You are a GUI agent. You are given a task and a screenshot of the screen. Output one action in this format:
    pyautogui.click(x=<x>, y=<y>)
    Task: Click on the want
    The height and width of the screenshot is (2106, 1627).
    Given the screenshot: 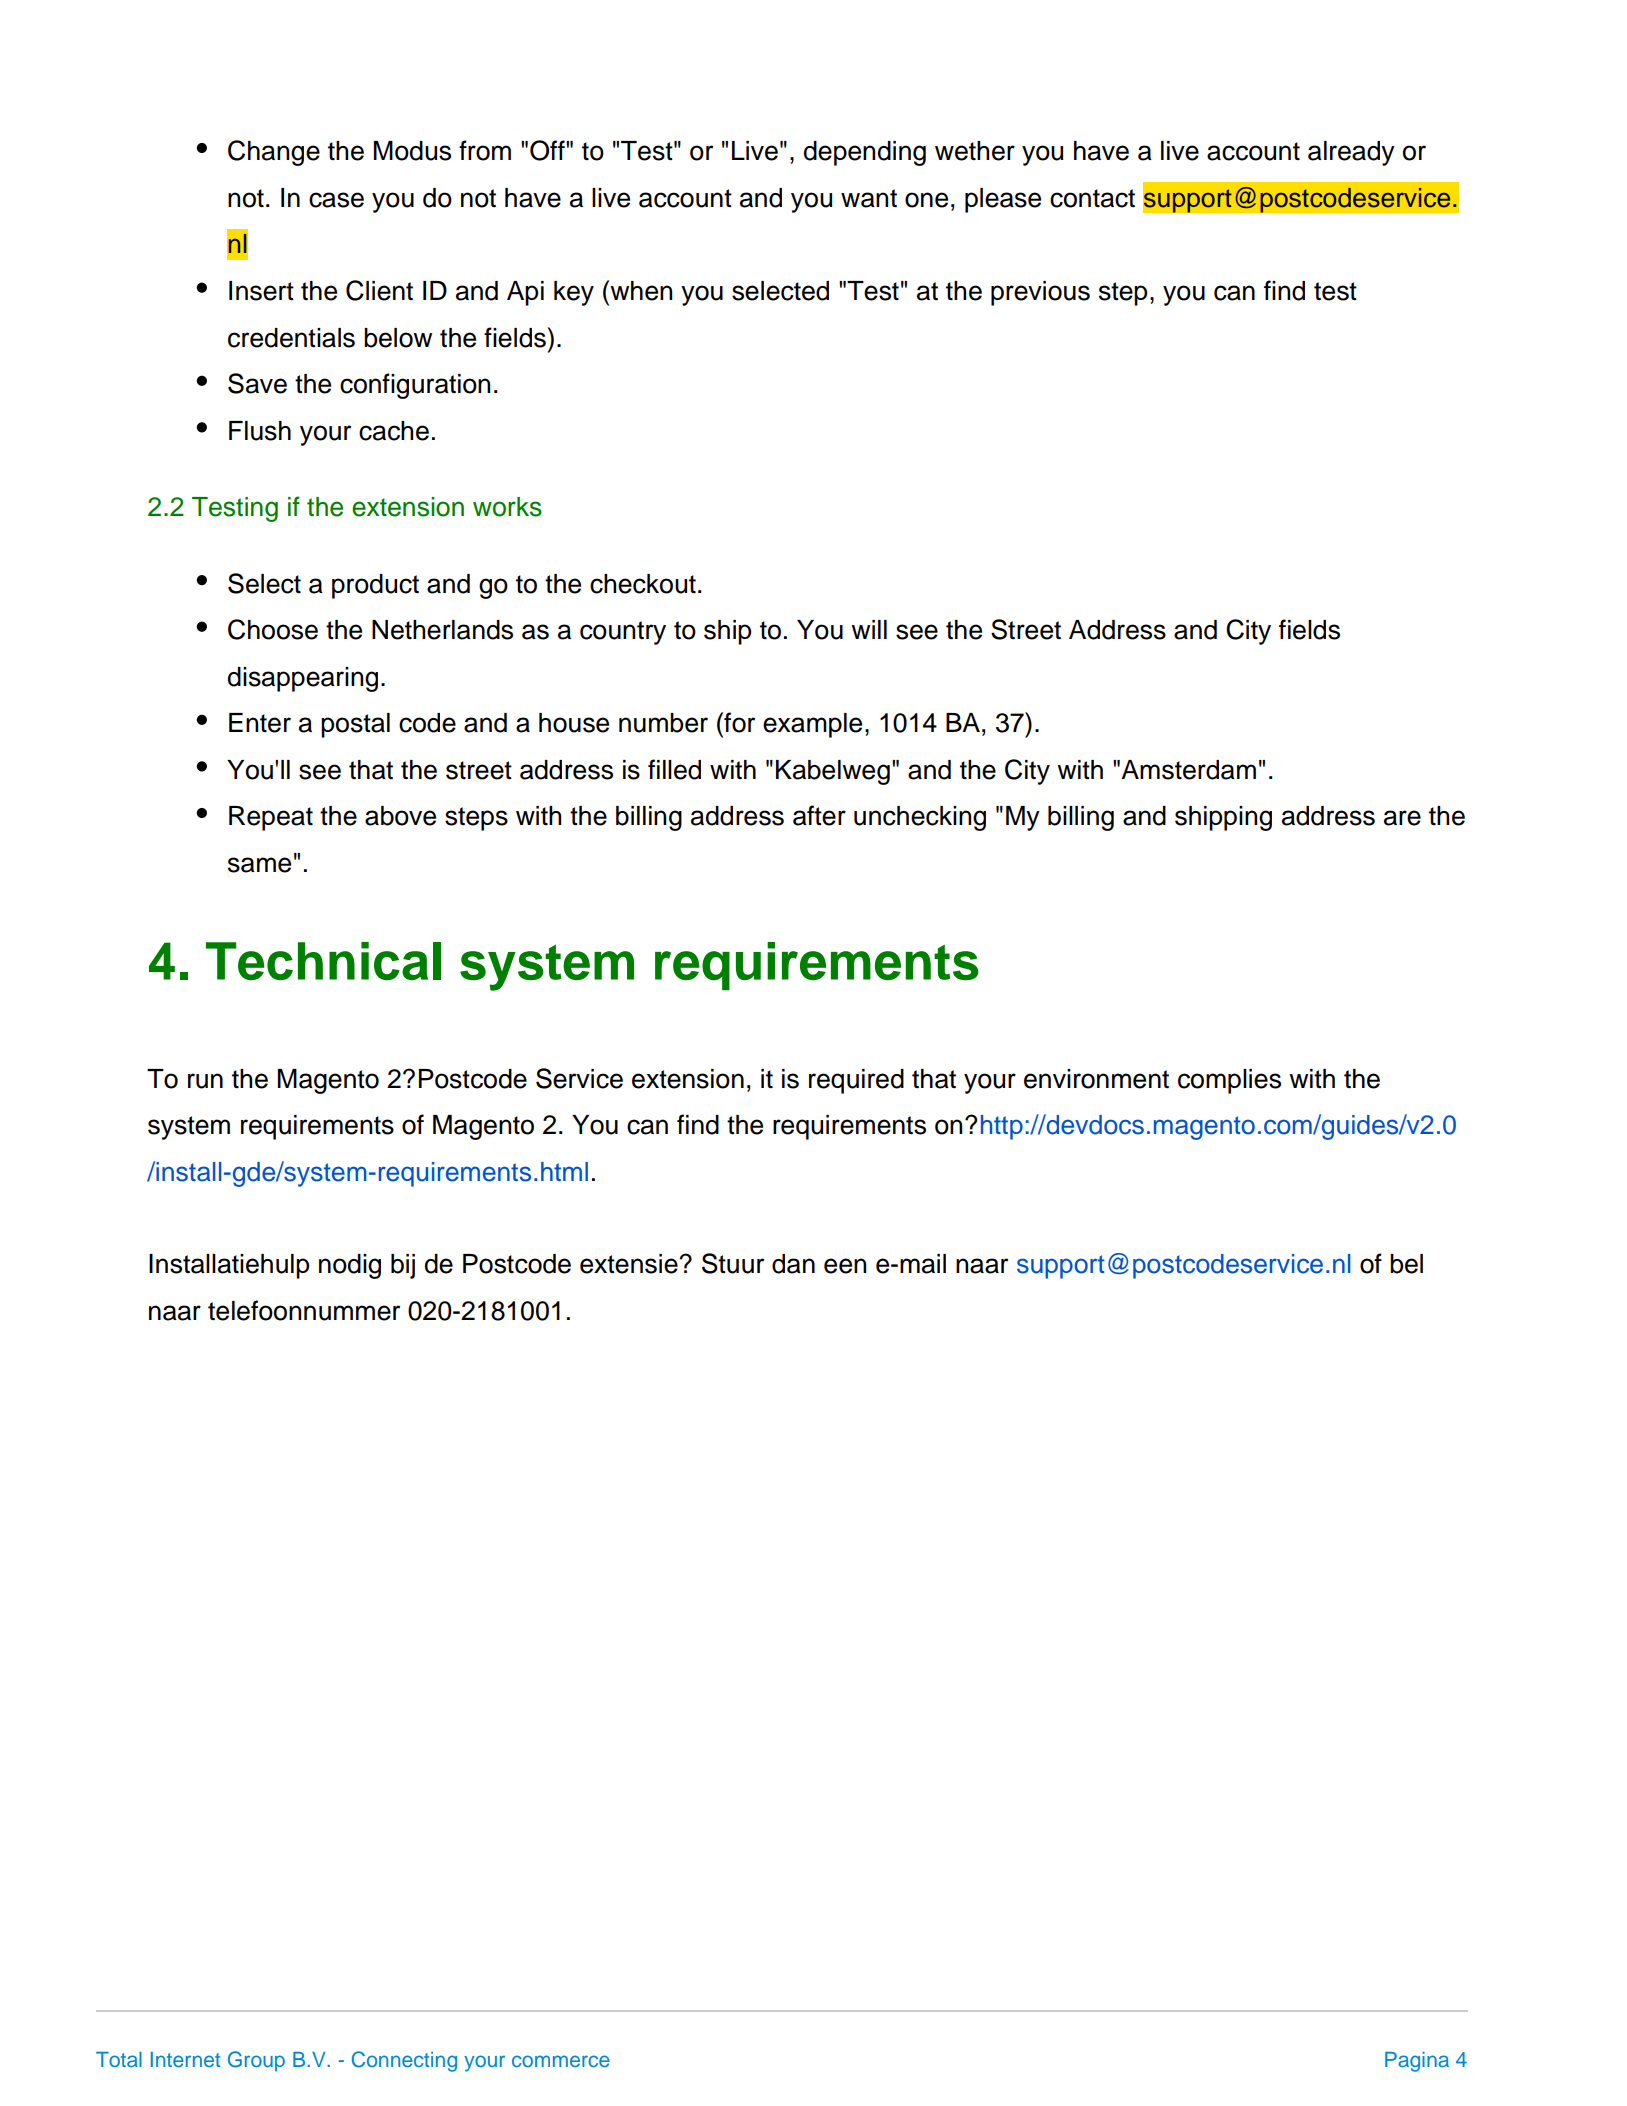 What is the action you would take?
    pyautogui.click(x=869, y=198)
